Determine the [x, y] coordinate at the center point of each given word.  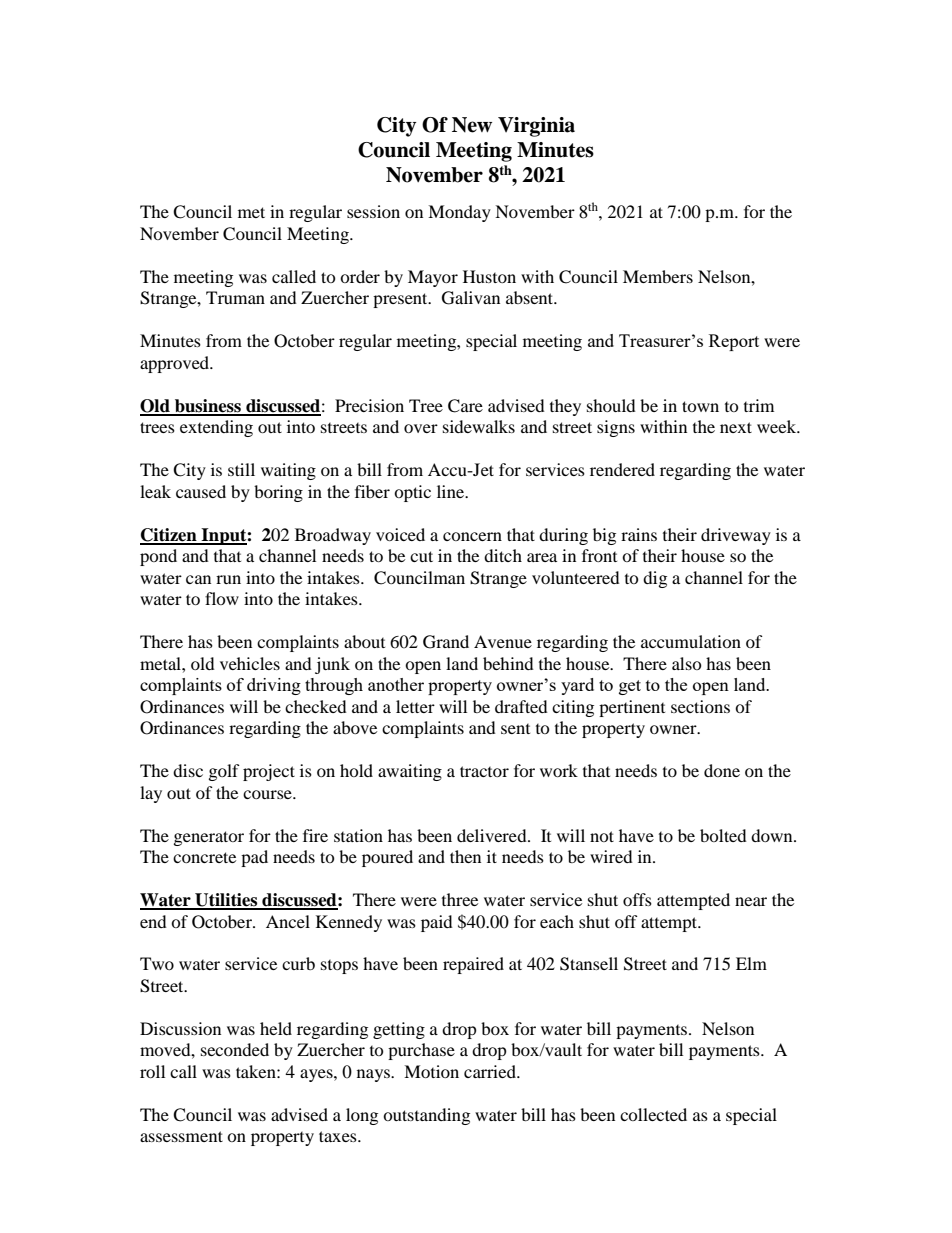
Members [658, 276]
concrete [204, 857]
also [687, 663]
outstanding [426, 1116]
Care [465, 406]
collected [653, 1114]
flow [222, 598]
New [472, 125]
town [700, 406]
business [208, 407]
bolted [723, 835]
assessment [181, 1136]
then [465, 856]
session [373, 211]
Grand [446, 642]
